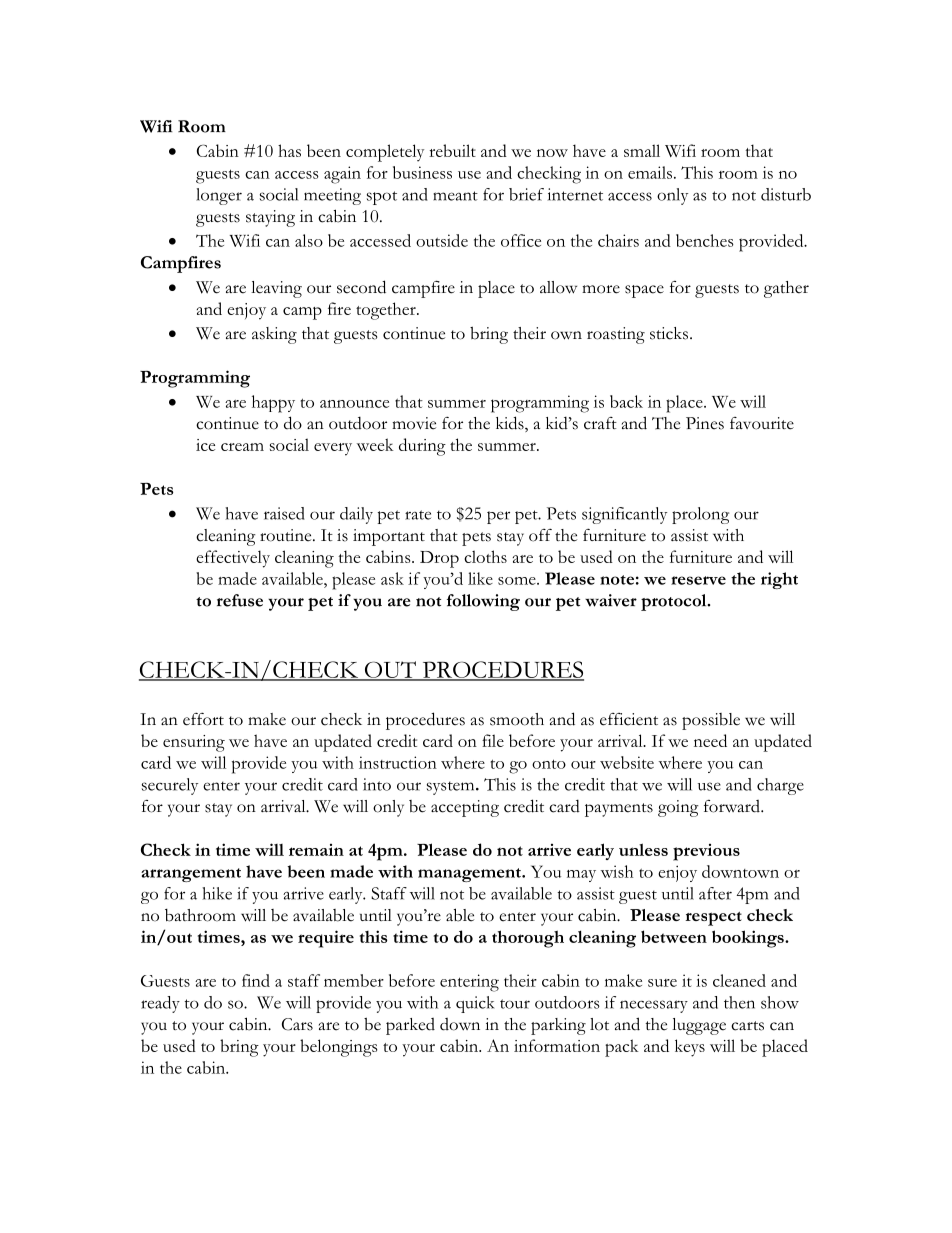 The width and height of the screenshot is (952, 1233). Describe the element at coordinates (242, 447) in the screenshot. I see `cream` at that location.
